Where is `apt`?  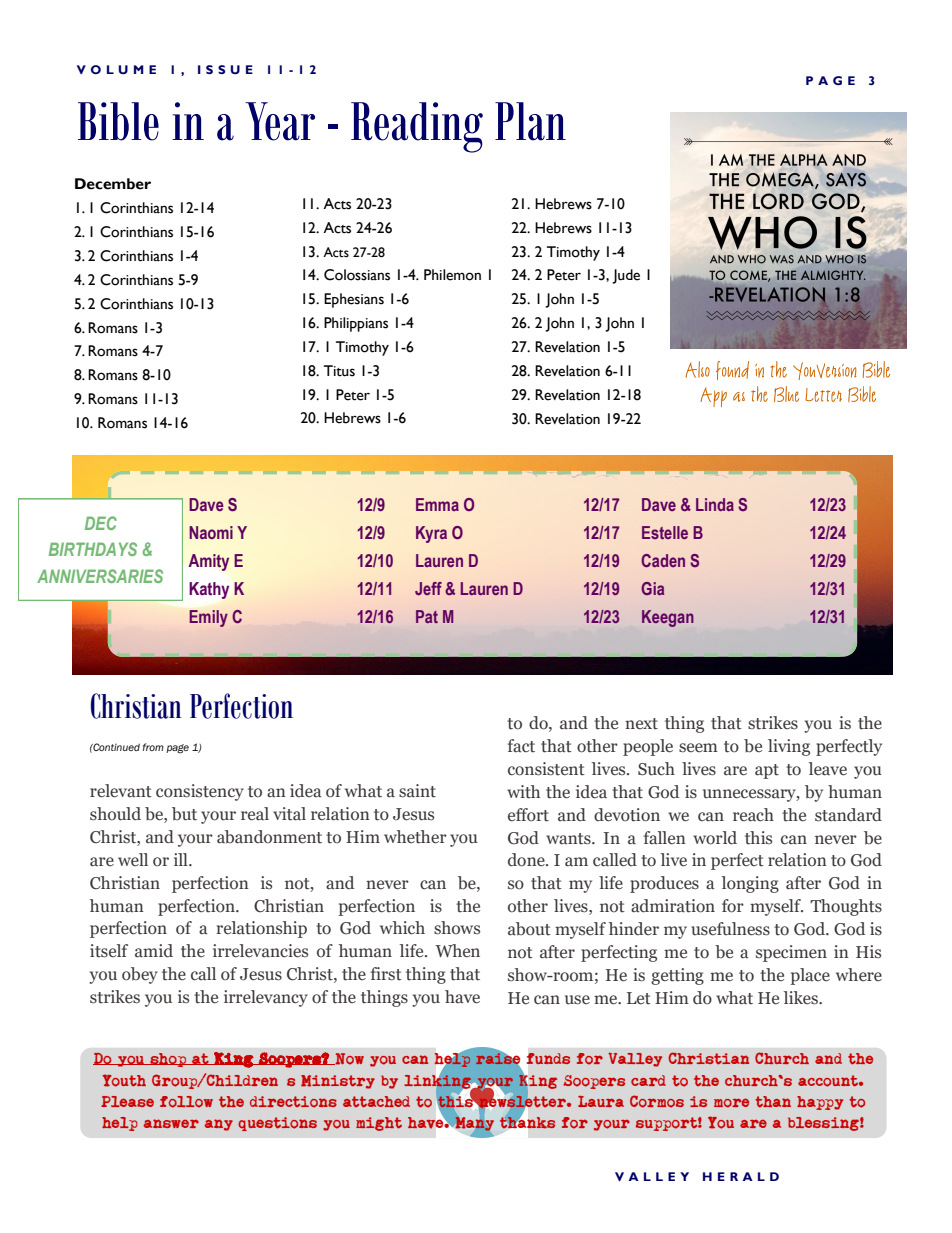
apt is located at coordinates (767, 771).
